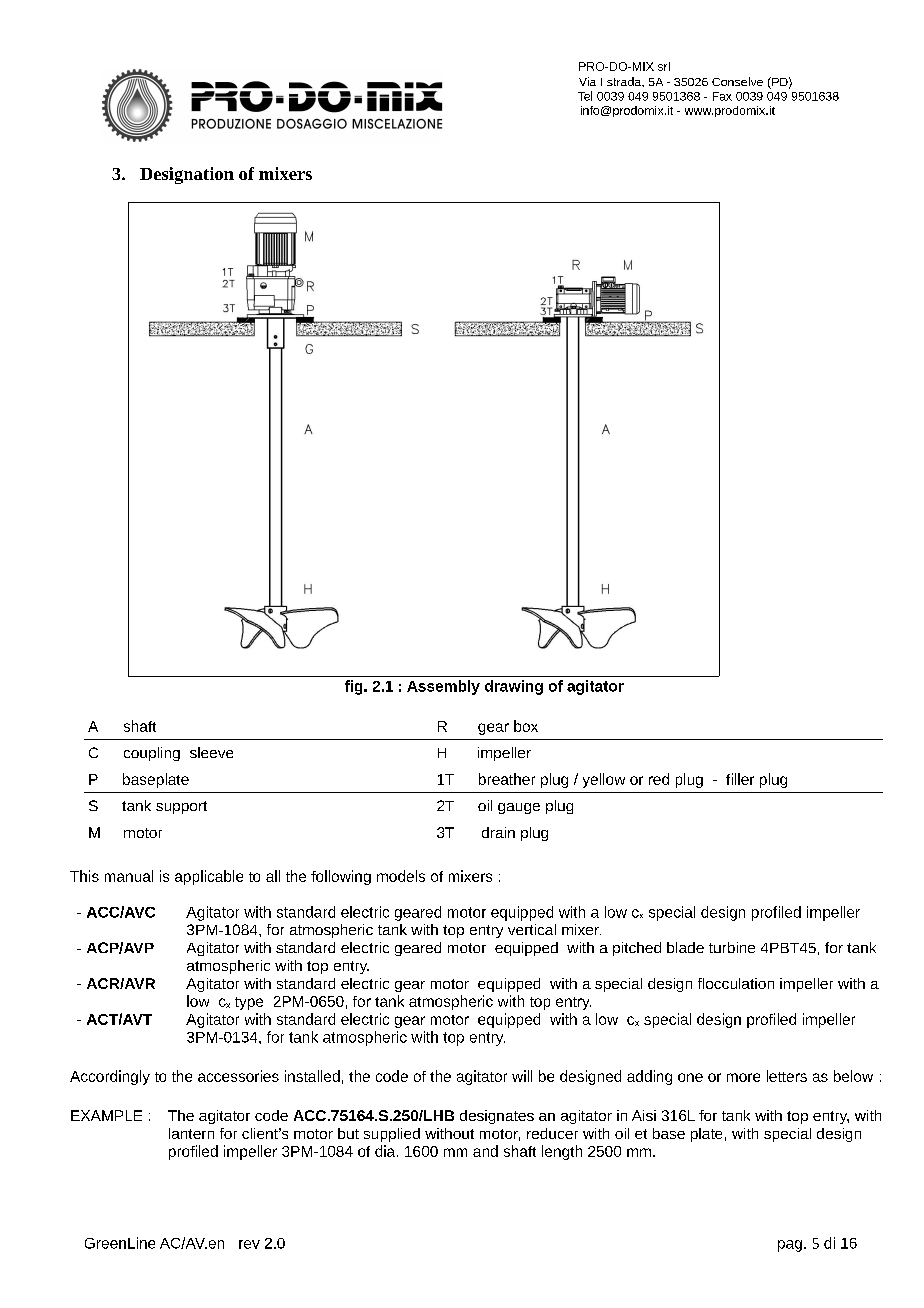 The height and width of the document is (1308, 924). Describe the element at coordinates (585, 96) in the document. I see `Tel` at that location.
